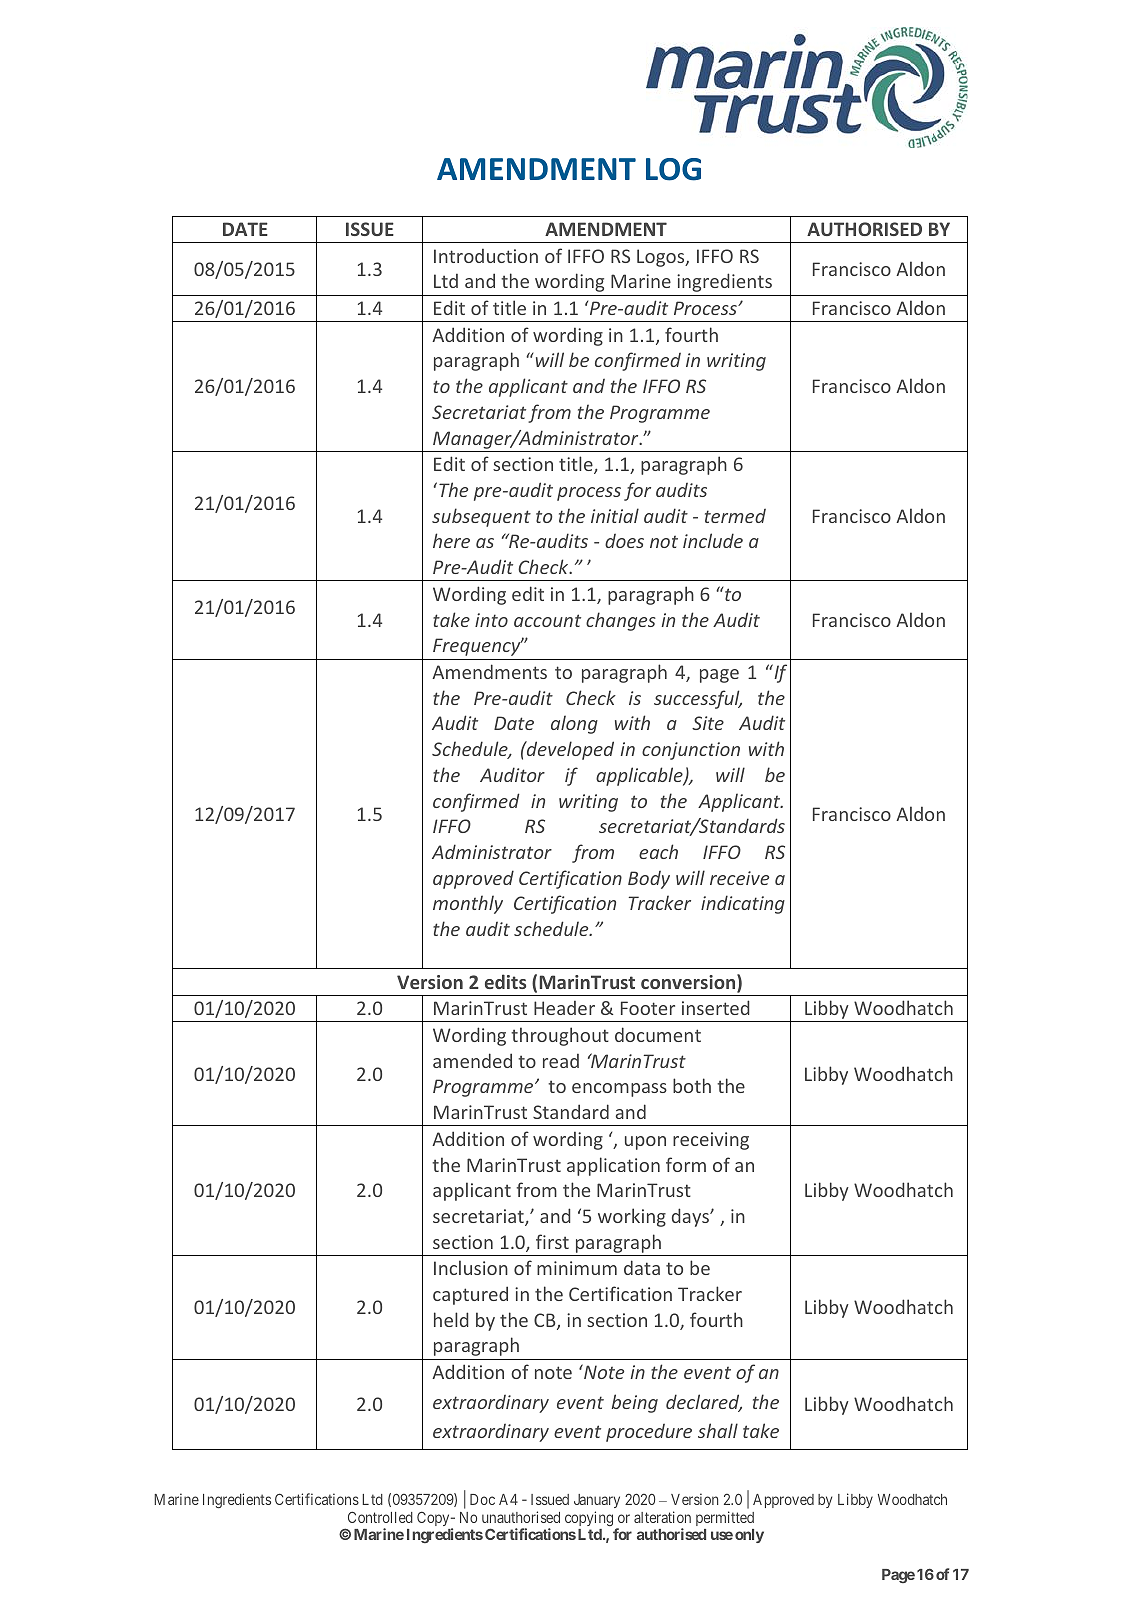 The height and width of the screenshot is (1612, 1140). I want to click on into, so click(491, 620).
